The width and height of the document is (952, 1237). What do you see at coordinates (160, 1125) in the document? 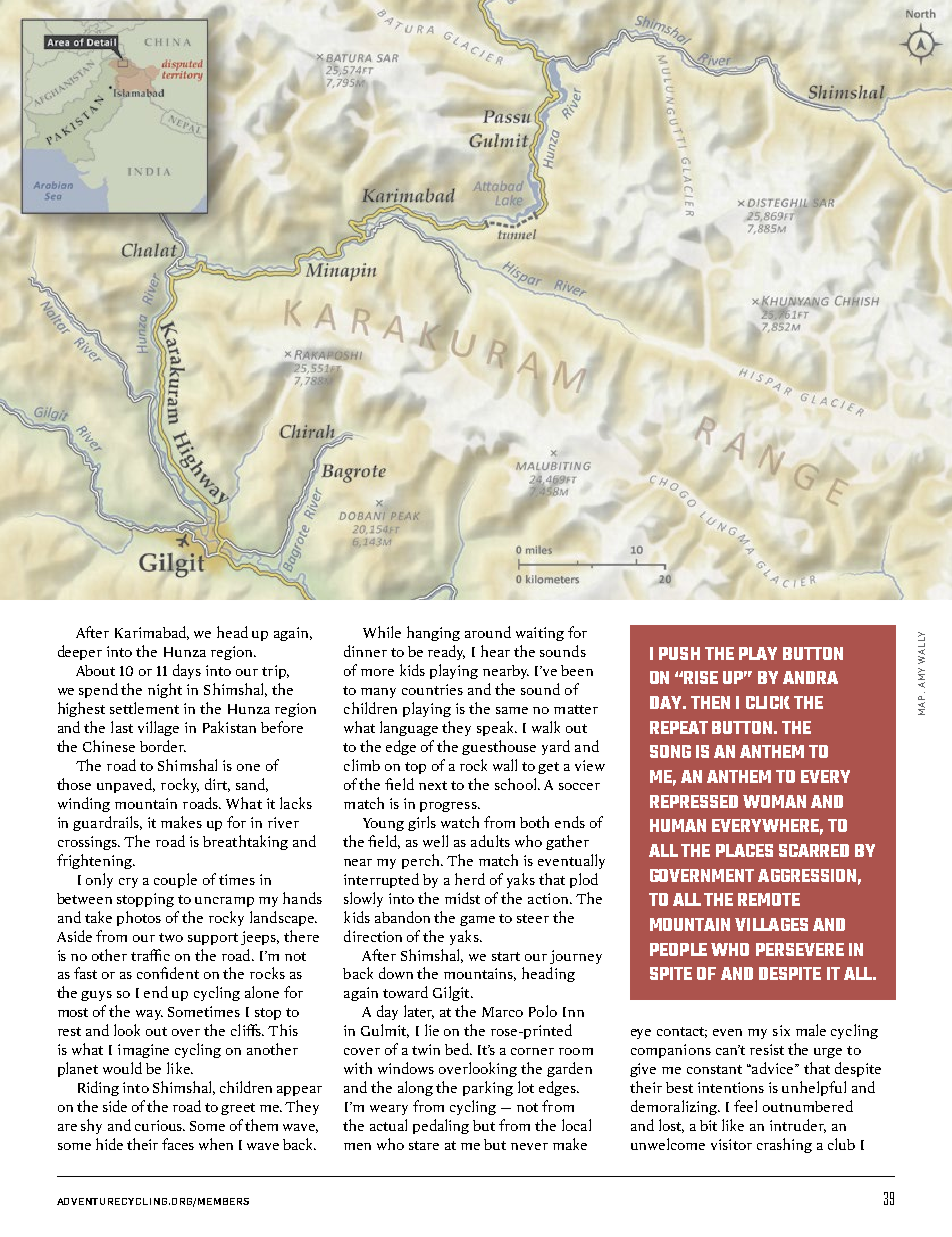
I see `curious` at bounding box center [160, 1125].
